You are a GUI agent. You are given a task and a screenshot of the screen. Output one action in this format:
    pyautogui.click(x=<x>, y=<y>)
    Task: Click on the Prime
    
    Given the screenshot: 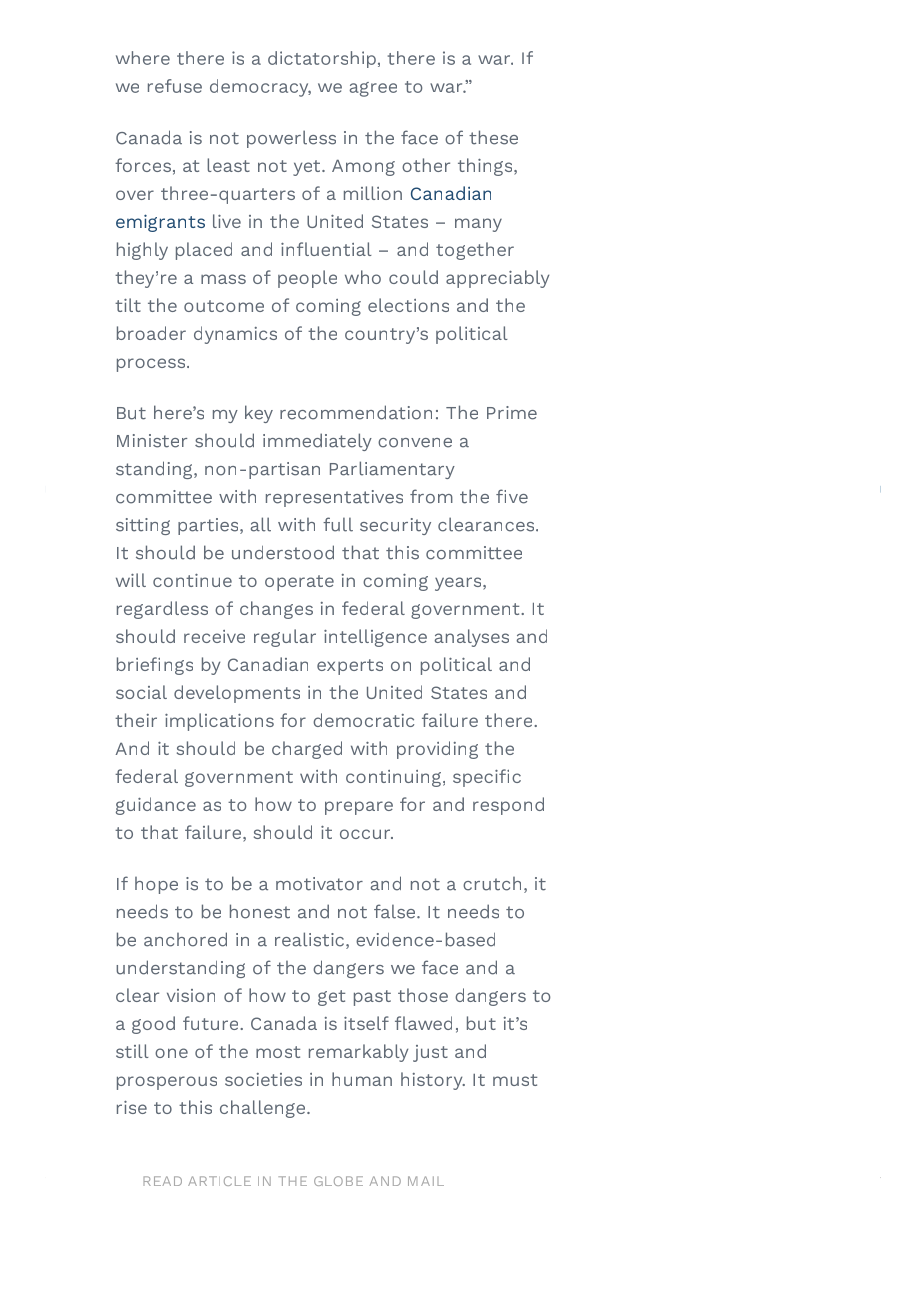 What is the action you would take?
    pyautogui.click(x=512, y=413)
